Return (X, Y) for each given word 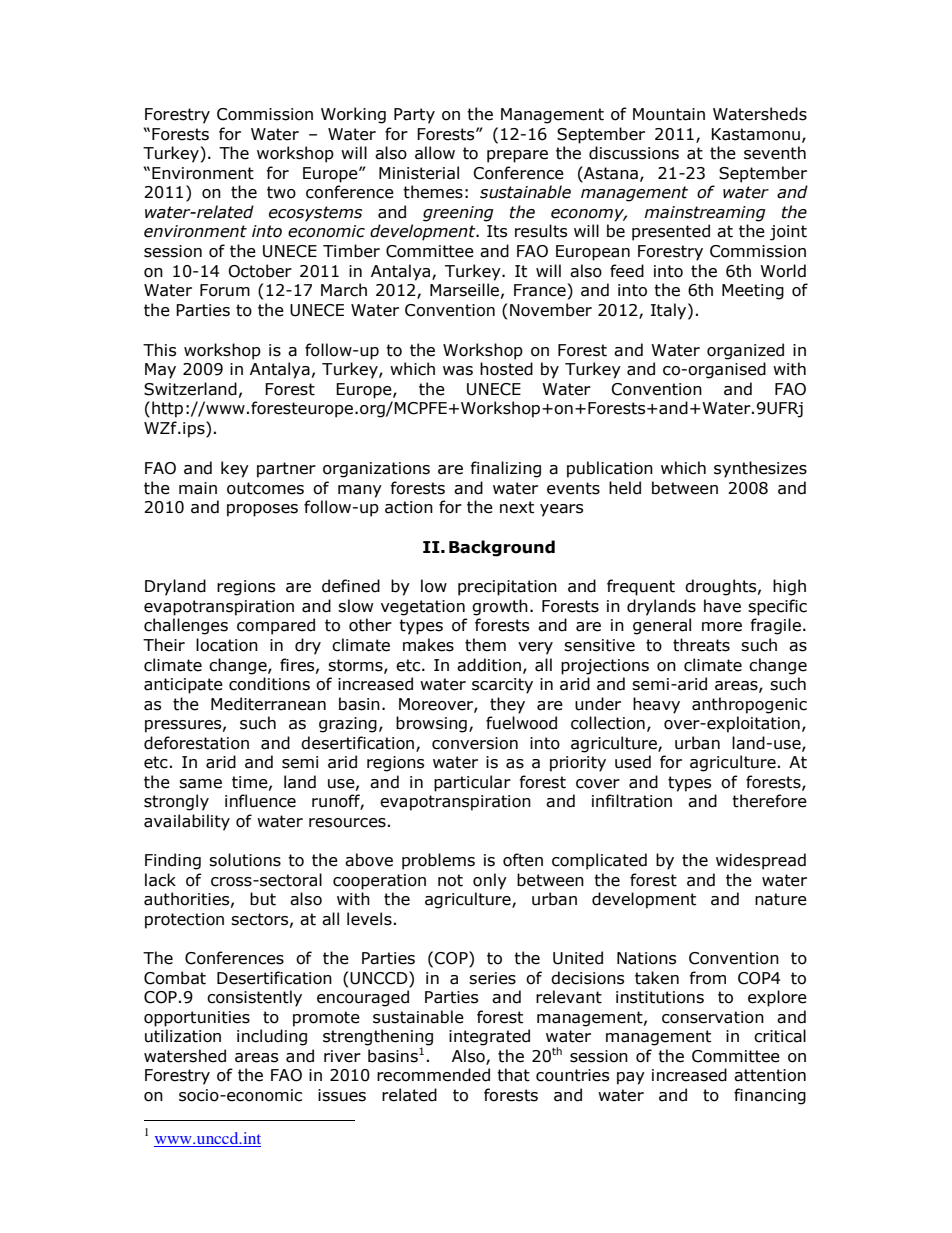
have (722, 606)
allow (435, 153)
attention (770, 1075)
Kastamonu (756, 134)
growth (500, 607)
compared (276, 626)
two (281, 192)
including (272, 1037)
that (513, 1075)
